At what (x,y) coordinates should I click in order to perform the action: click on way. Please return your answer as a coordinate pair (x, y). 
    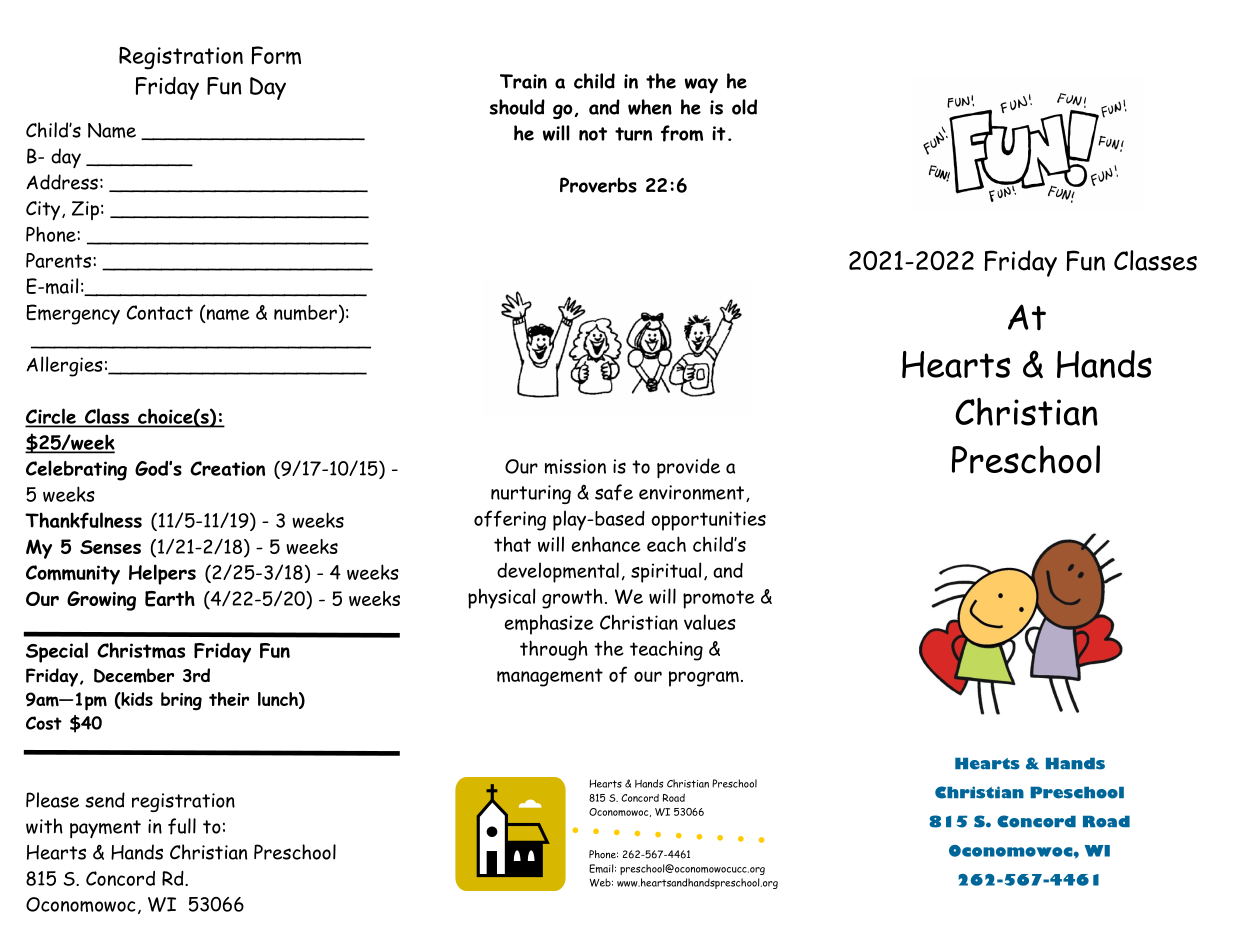
    Looking at the image, I should click on (701, 85).
